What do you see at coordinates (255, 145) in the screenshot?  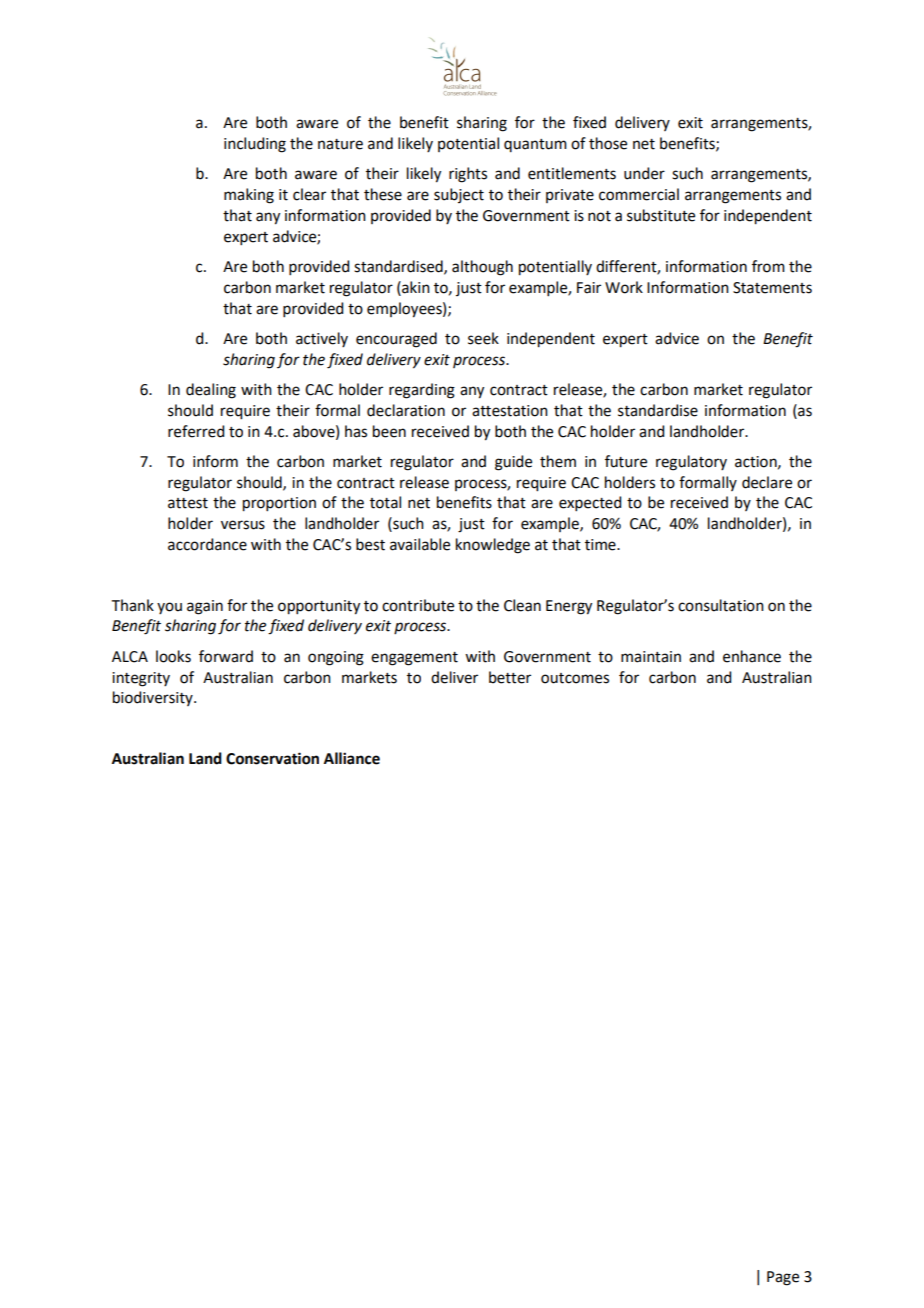 I see `including` at bounding box center [255, 145].
